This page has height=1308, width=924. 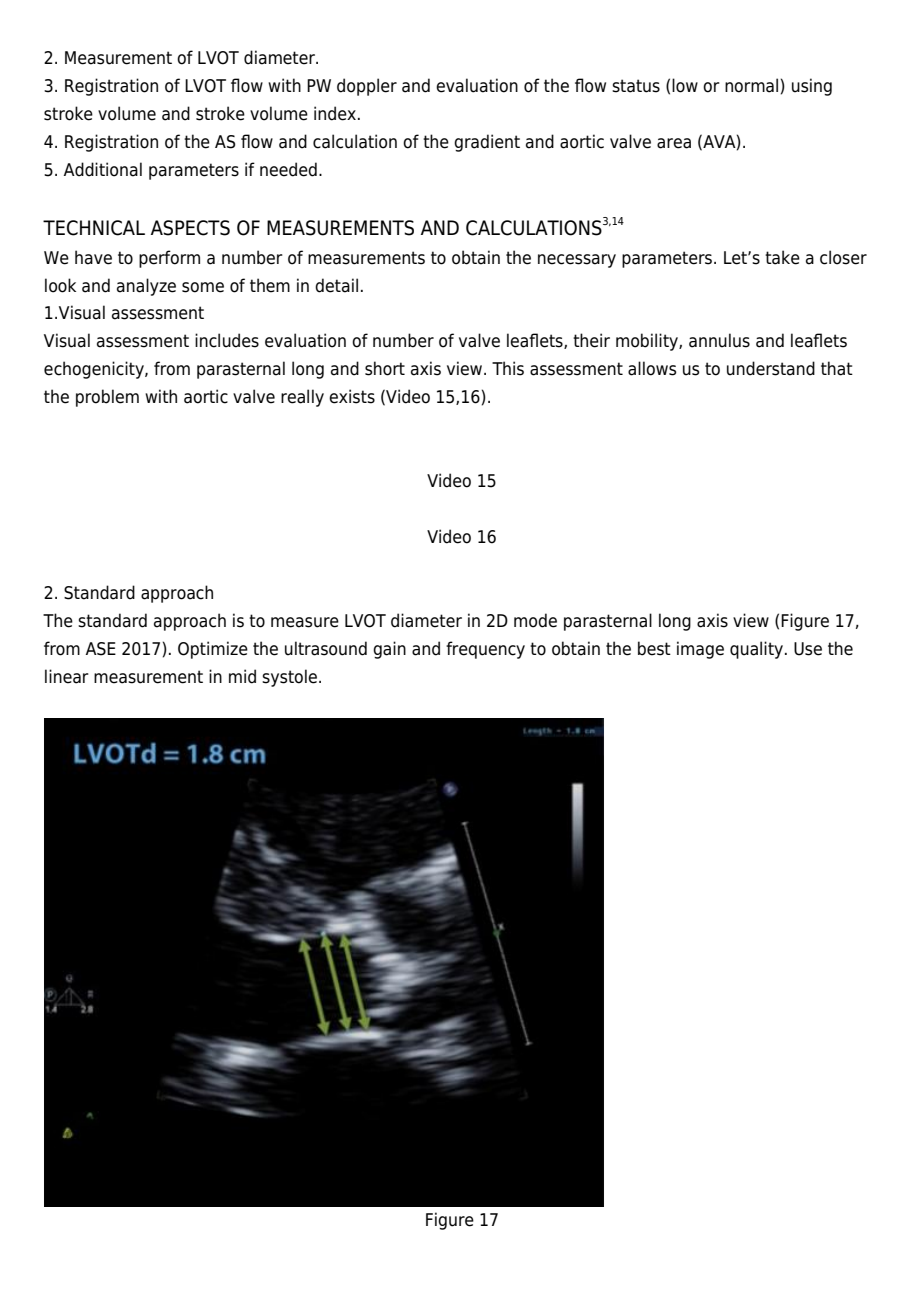 I want to click on doppler, so click(x=367, y=87).
